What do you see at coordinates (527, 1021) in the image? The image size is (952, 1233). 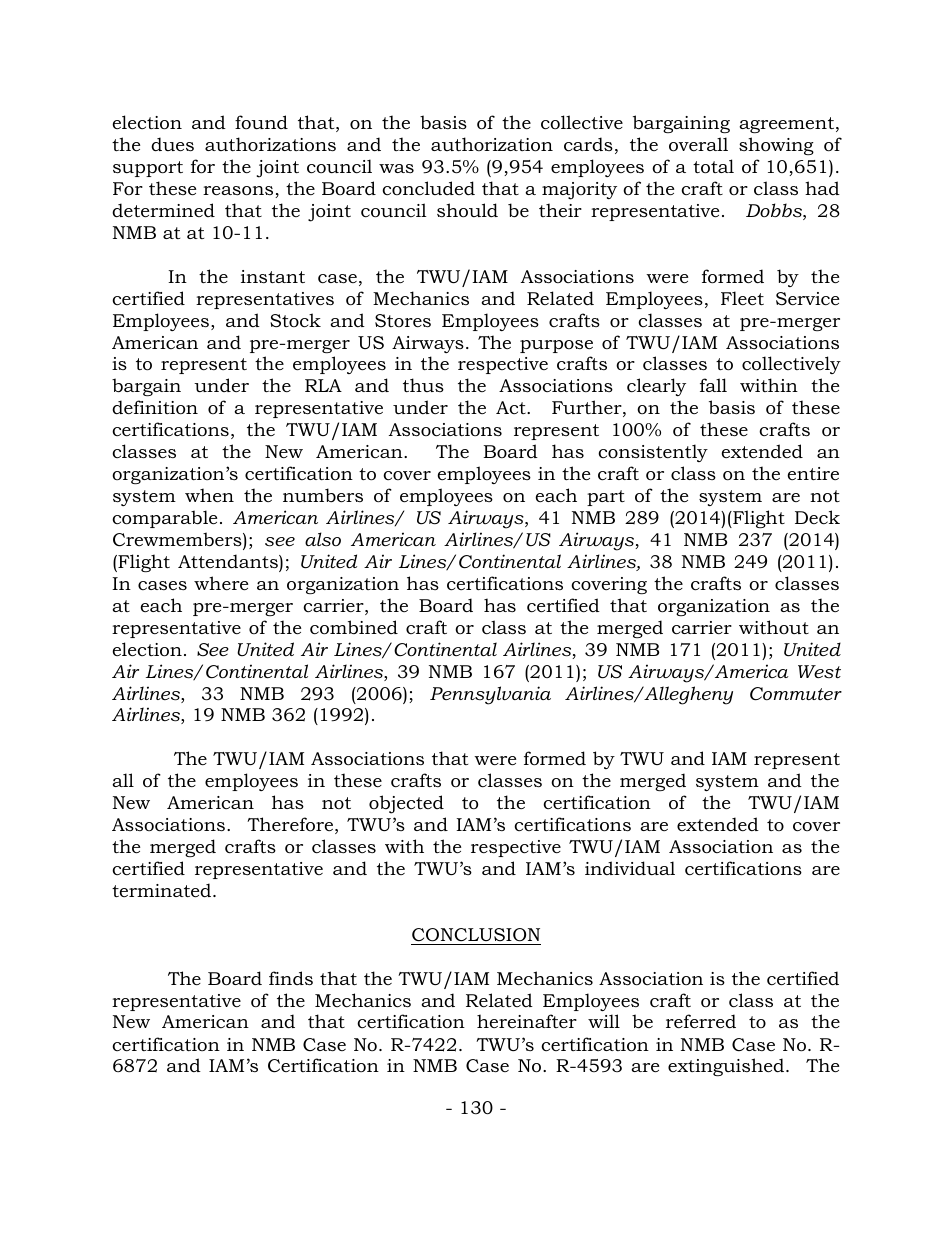 I see `hereinafter` at bounding box center [527, 1021].
